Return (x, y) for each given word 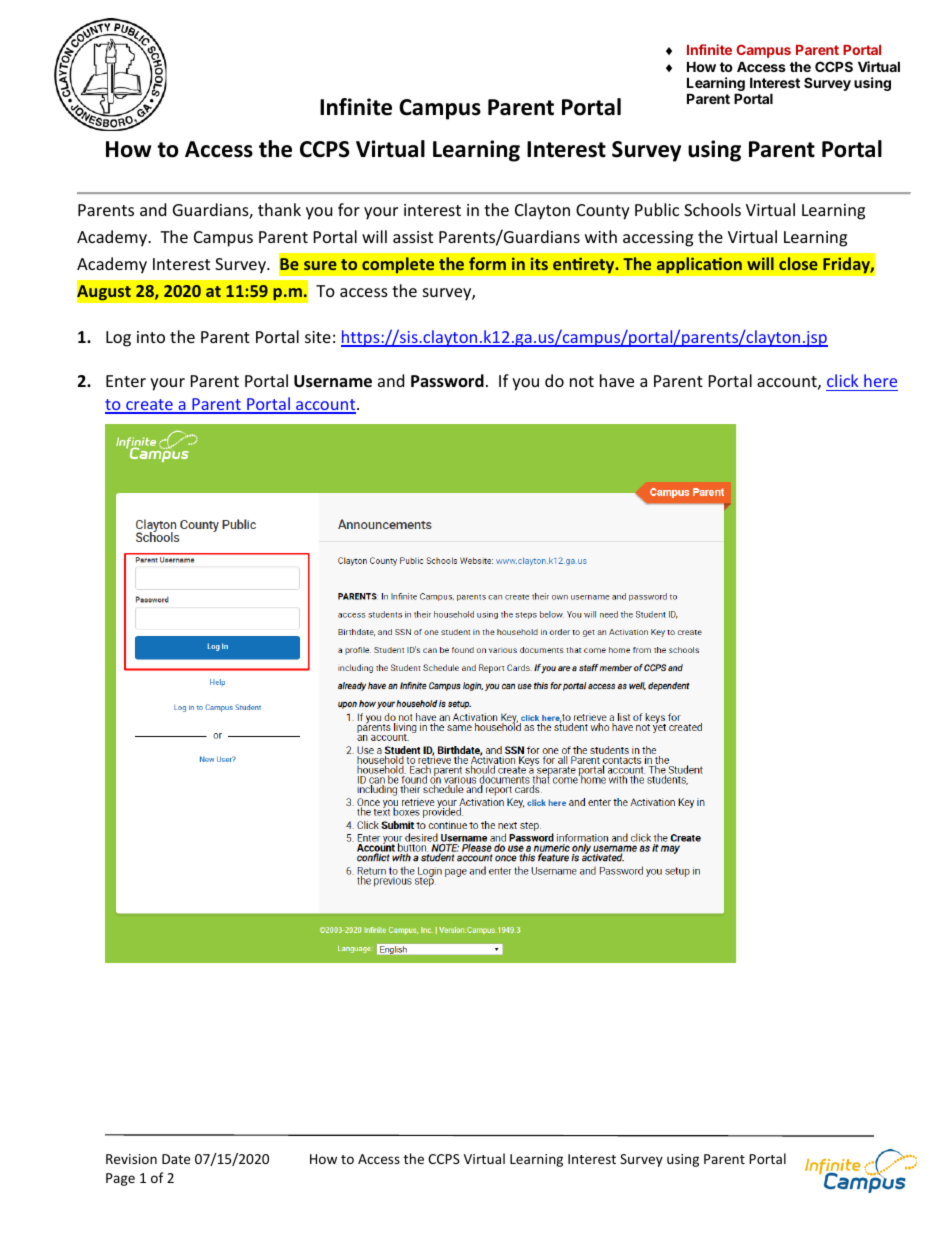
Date (176, 1159)
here (880, 380)
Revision (131, 1159)
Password (447, 381)
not (582, 381)
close (798, 263)
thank (279, 209)
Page (120, 1179)
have (617, 380)
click (842, 380)
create (149, 406)
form (487, 263)
